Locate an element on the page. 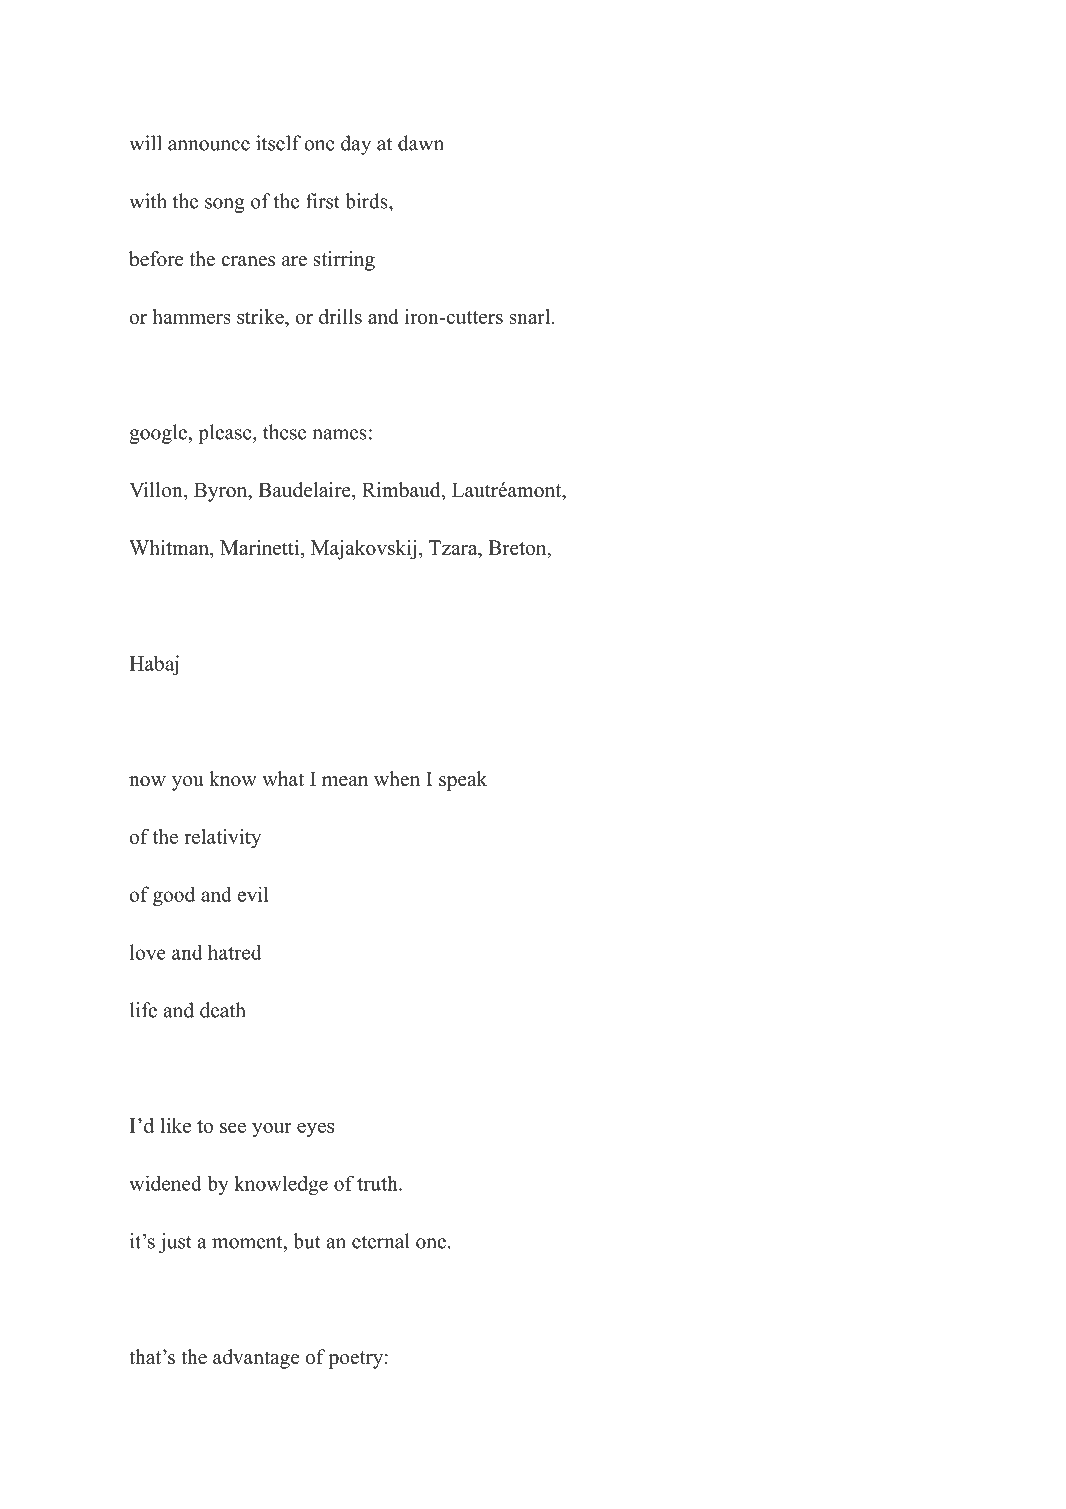 This image has height=1509, width=1066. names is located at coordinates (339, 434).
